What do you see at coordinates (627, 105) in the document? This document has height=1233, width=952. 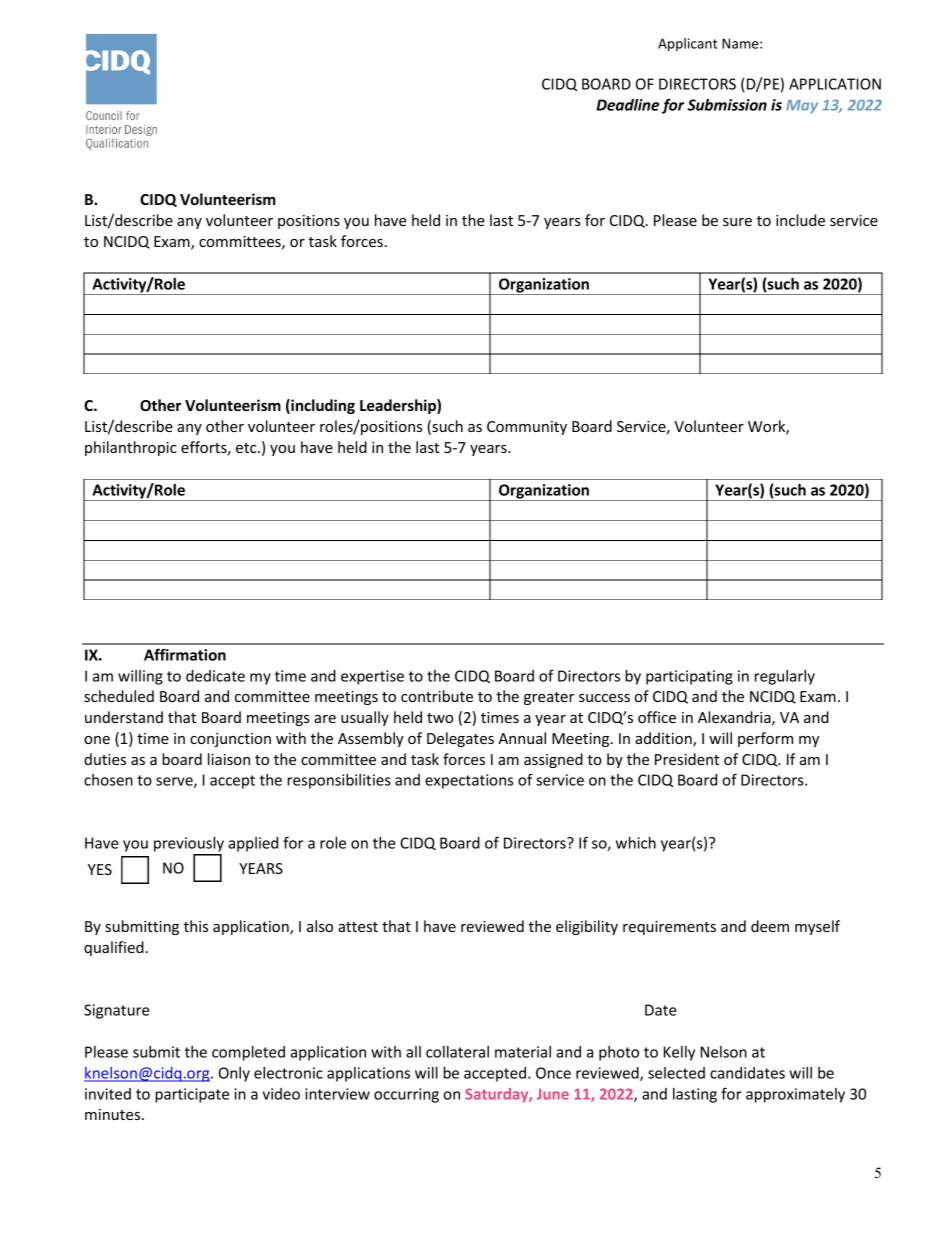 I see `Deadline` at bounding box center [627, 105].
